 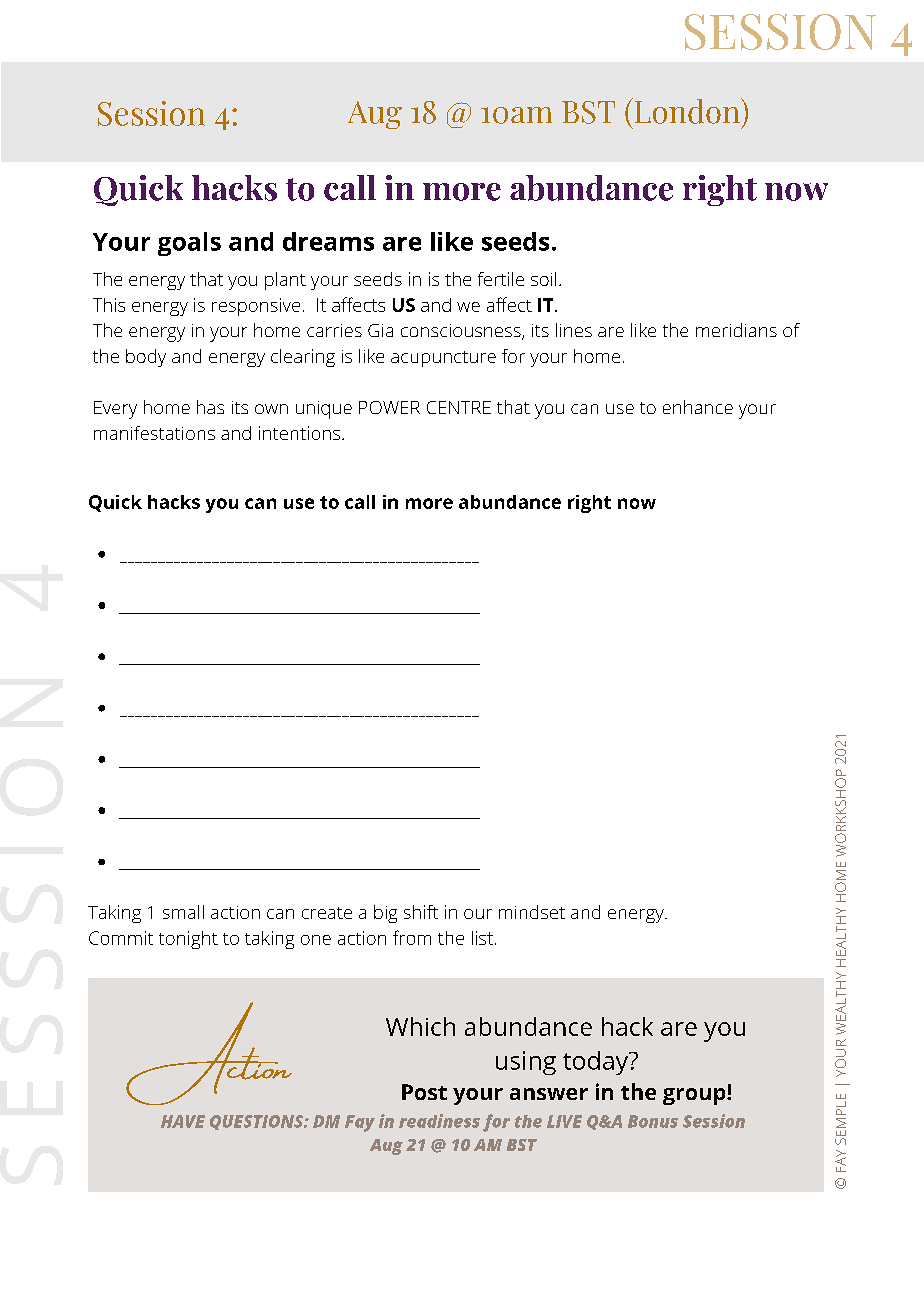 I want to click on goals, so click(x=189, y=244).
